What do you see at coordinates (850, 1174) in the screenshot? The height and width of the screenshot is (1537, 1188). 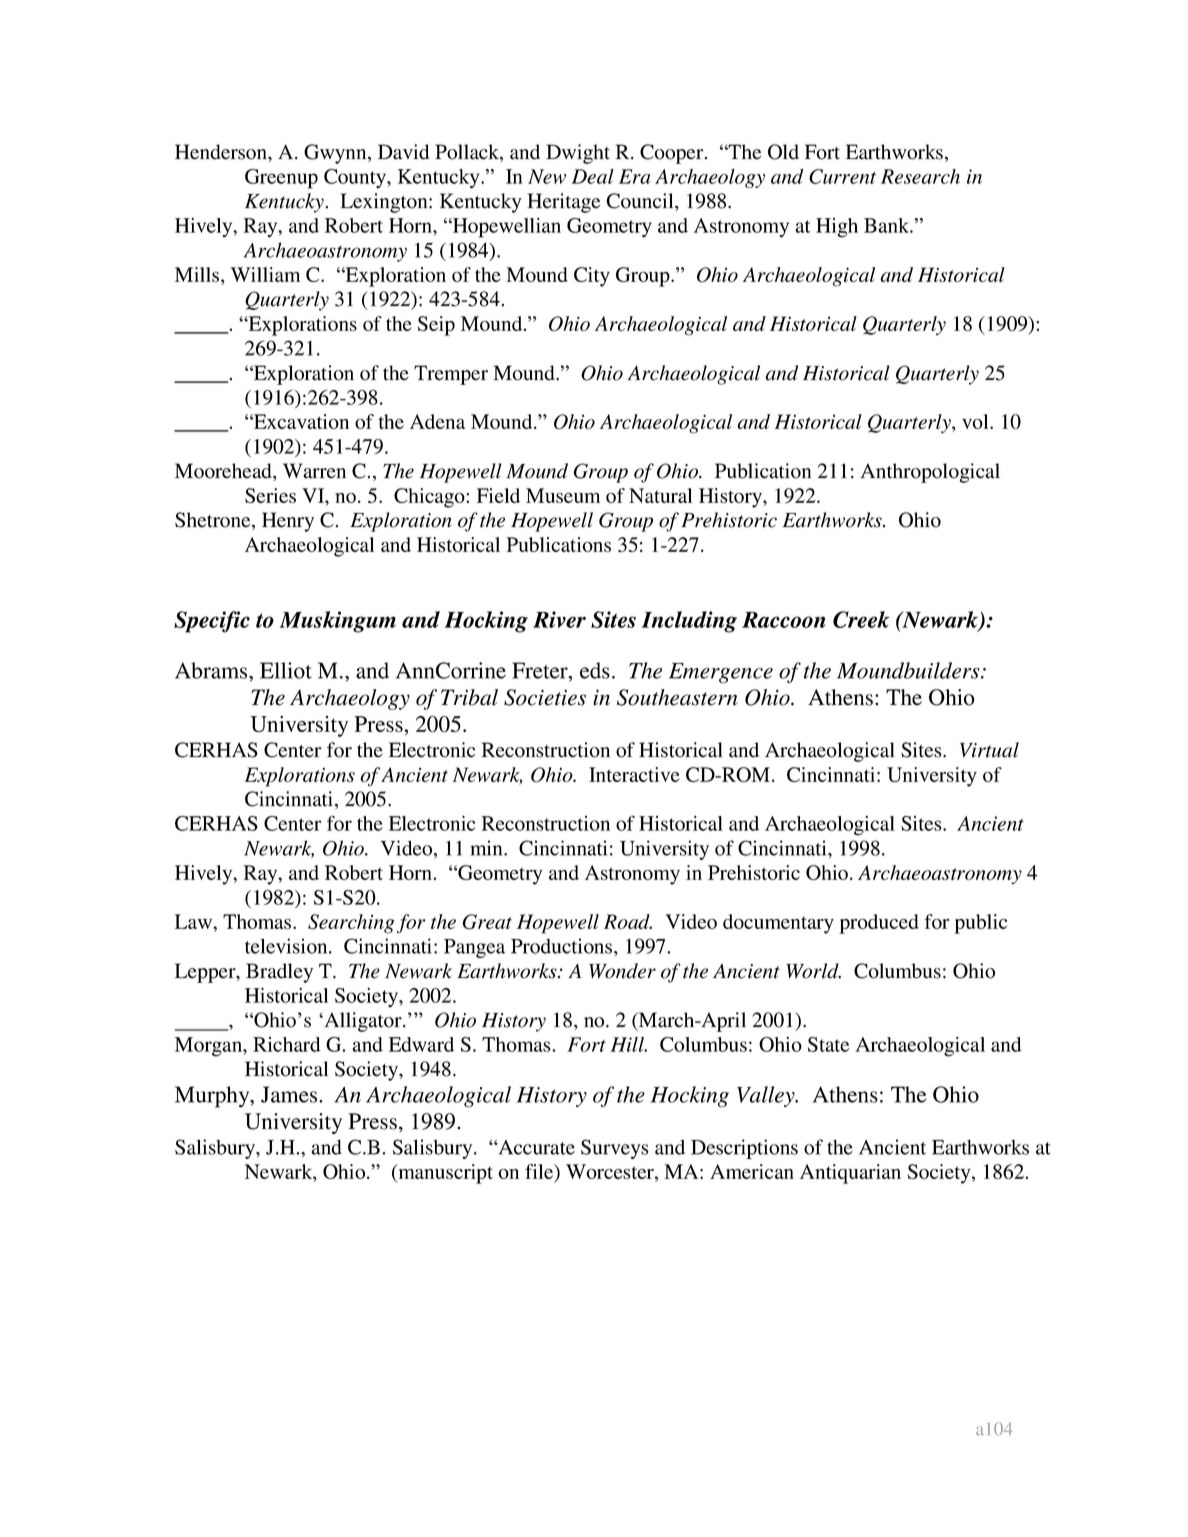 I see `Antiquarian` at bounding box center [850, 1174].
